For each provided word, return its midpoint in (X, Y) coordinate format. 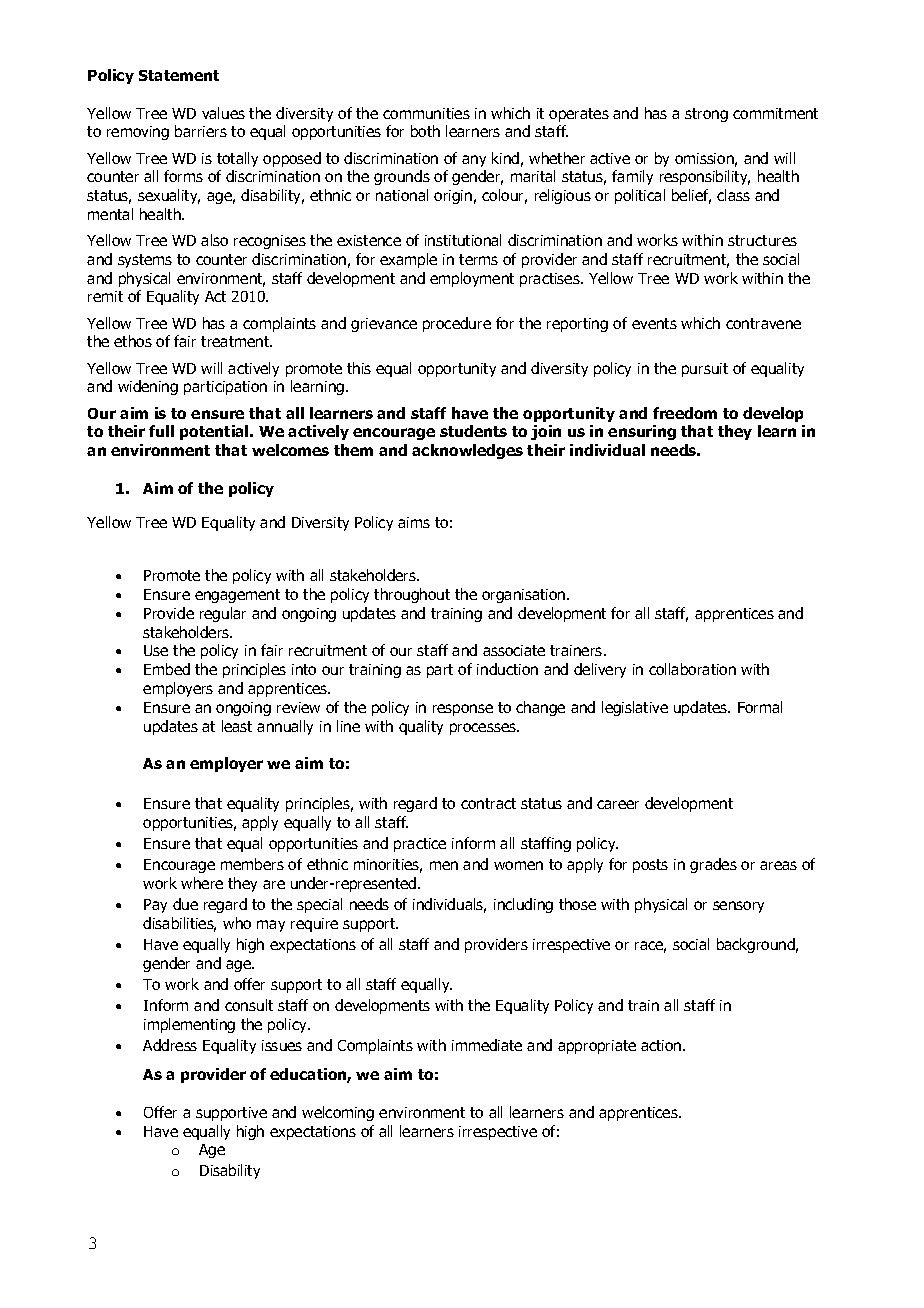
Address (170, 1045)
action (662, 1045)
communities (426, 113)
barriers (201, 131)
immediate (487, 1045)
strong (706, 115)
